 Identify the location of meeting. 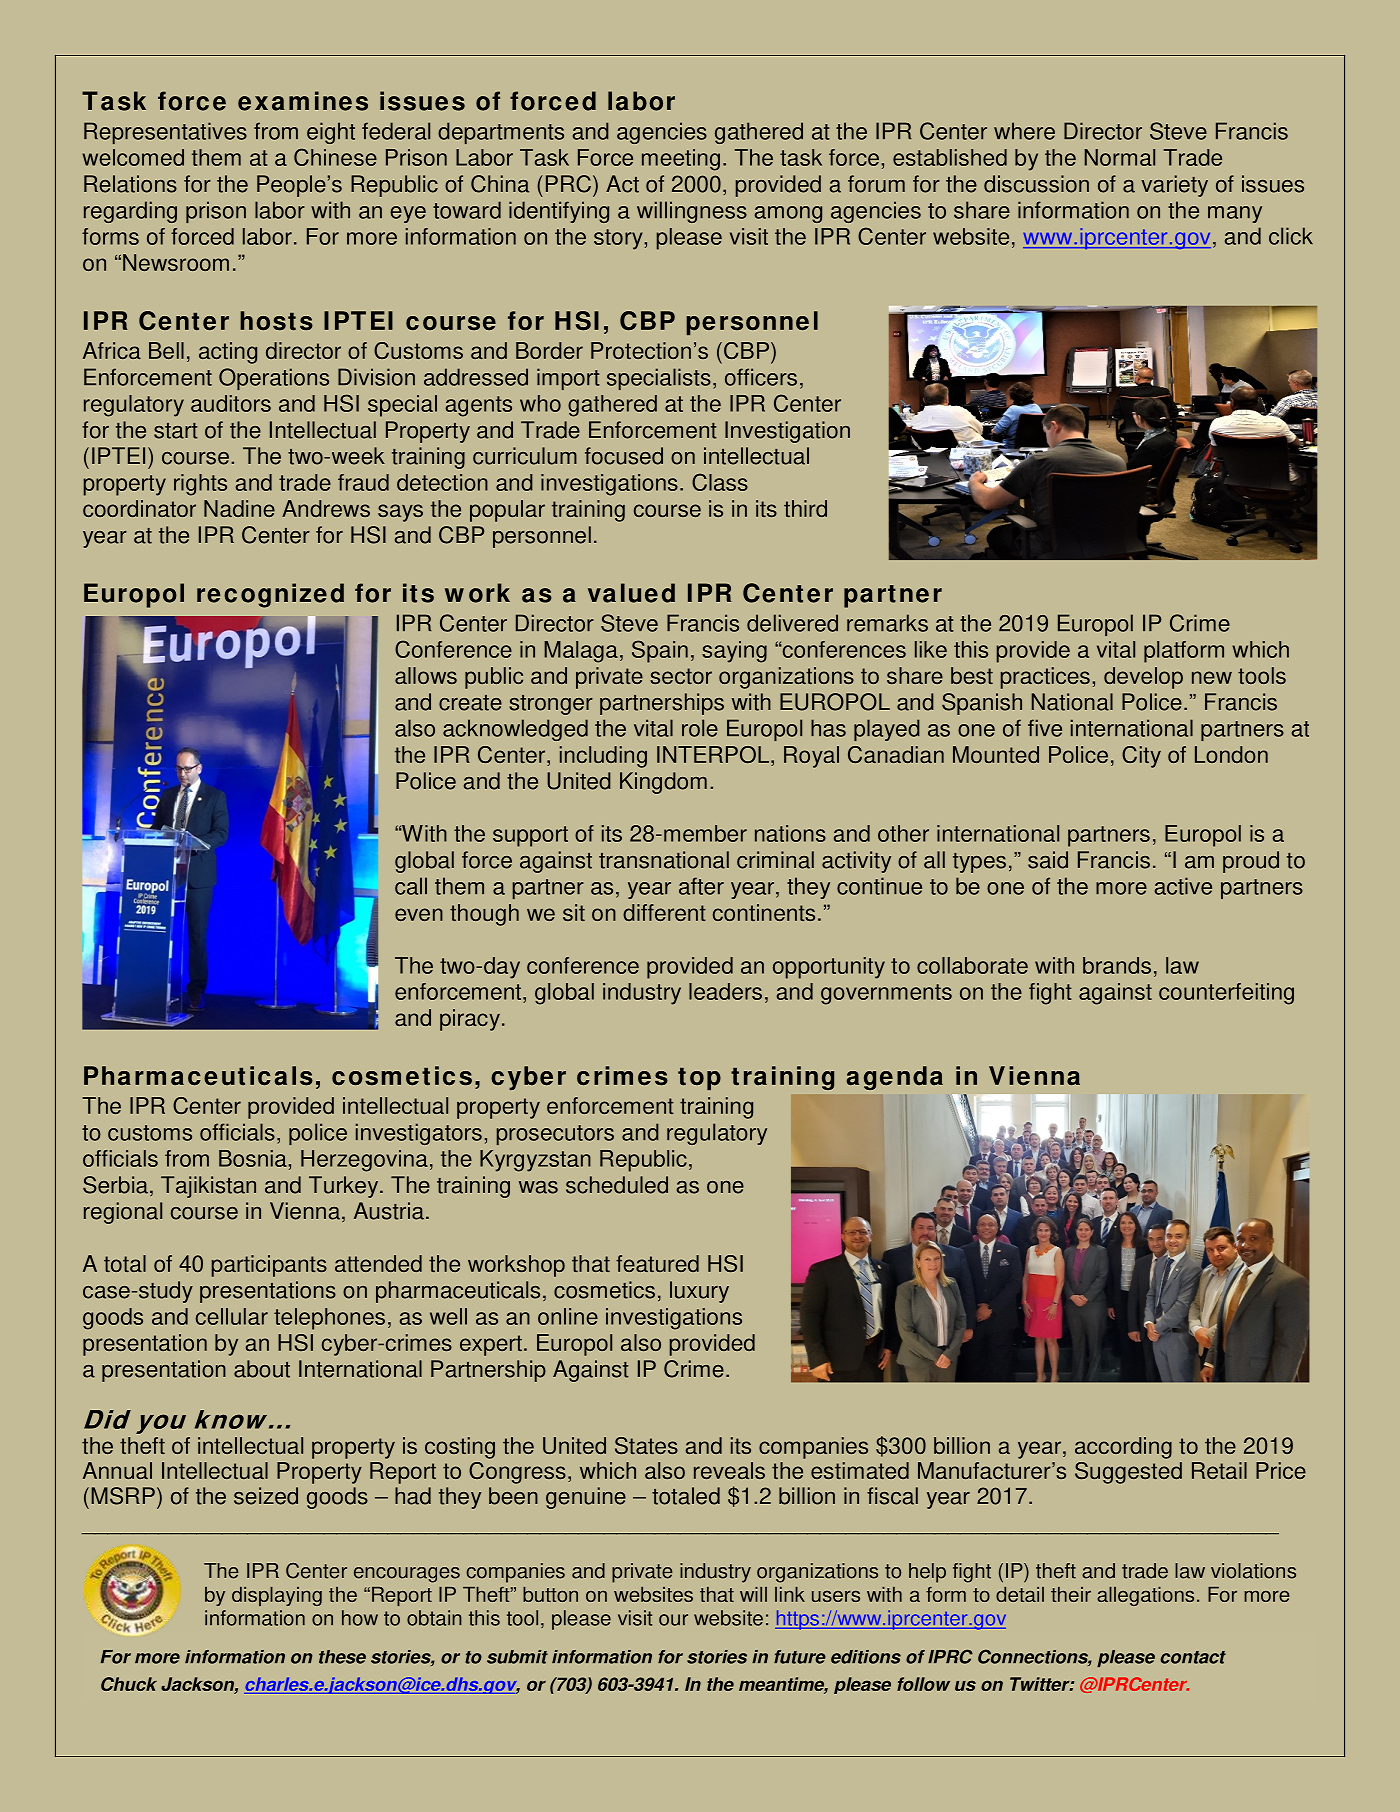
(681, 160).
